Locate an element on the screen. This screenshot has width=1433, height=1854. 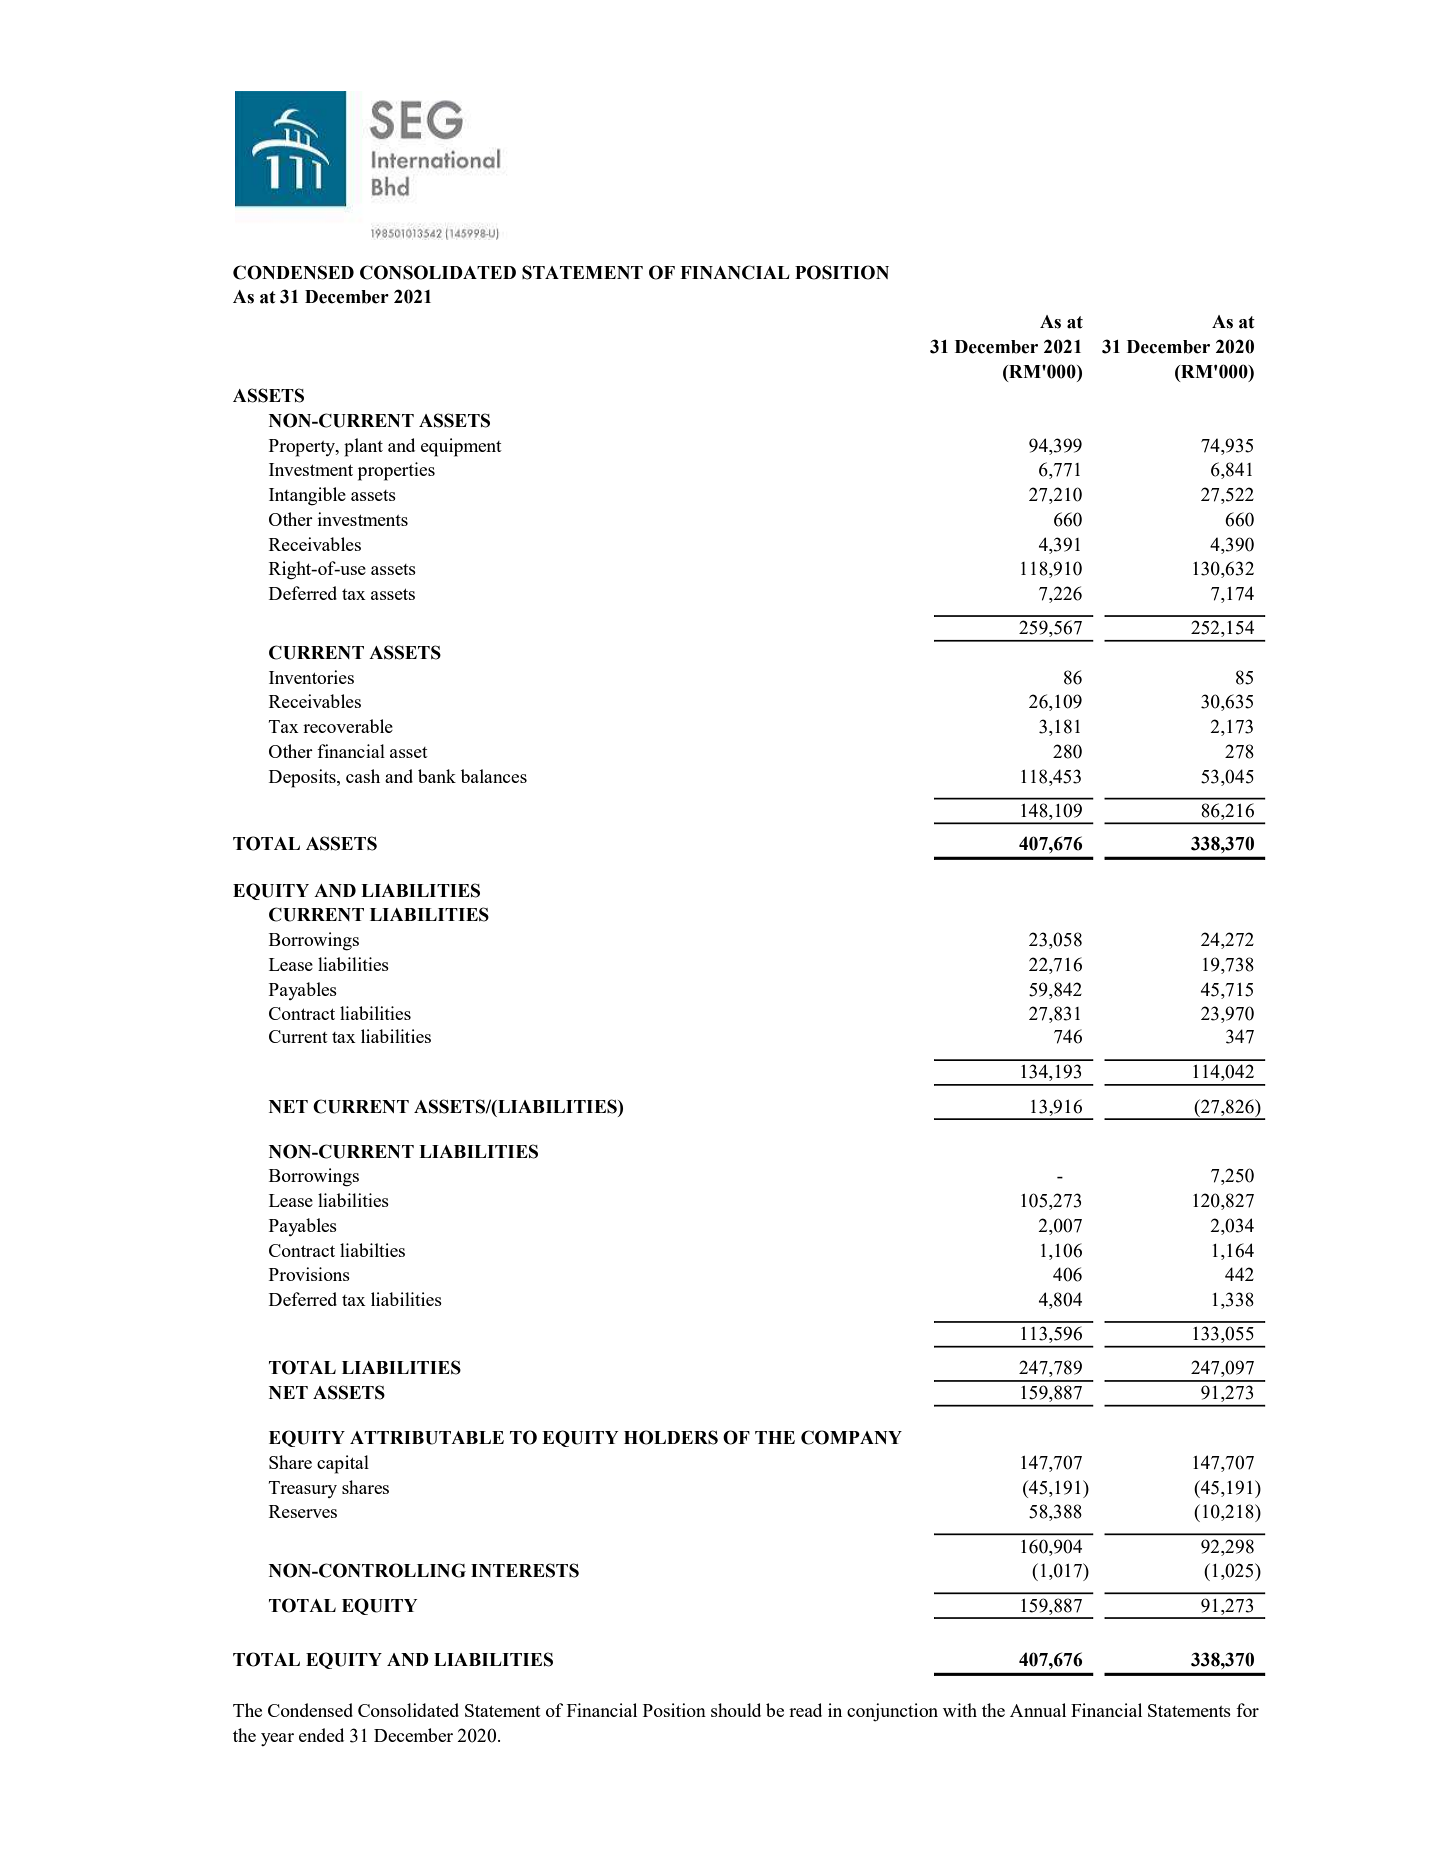
equipment is located at coordinates (461, 447).
